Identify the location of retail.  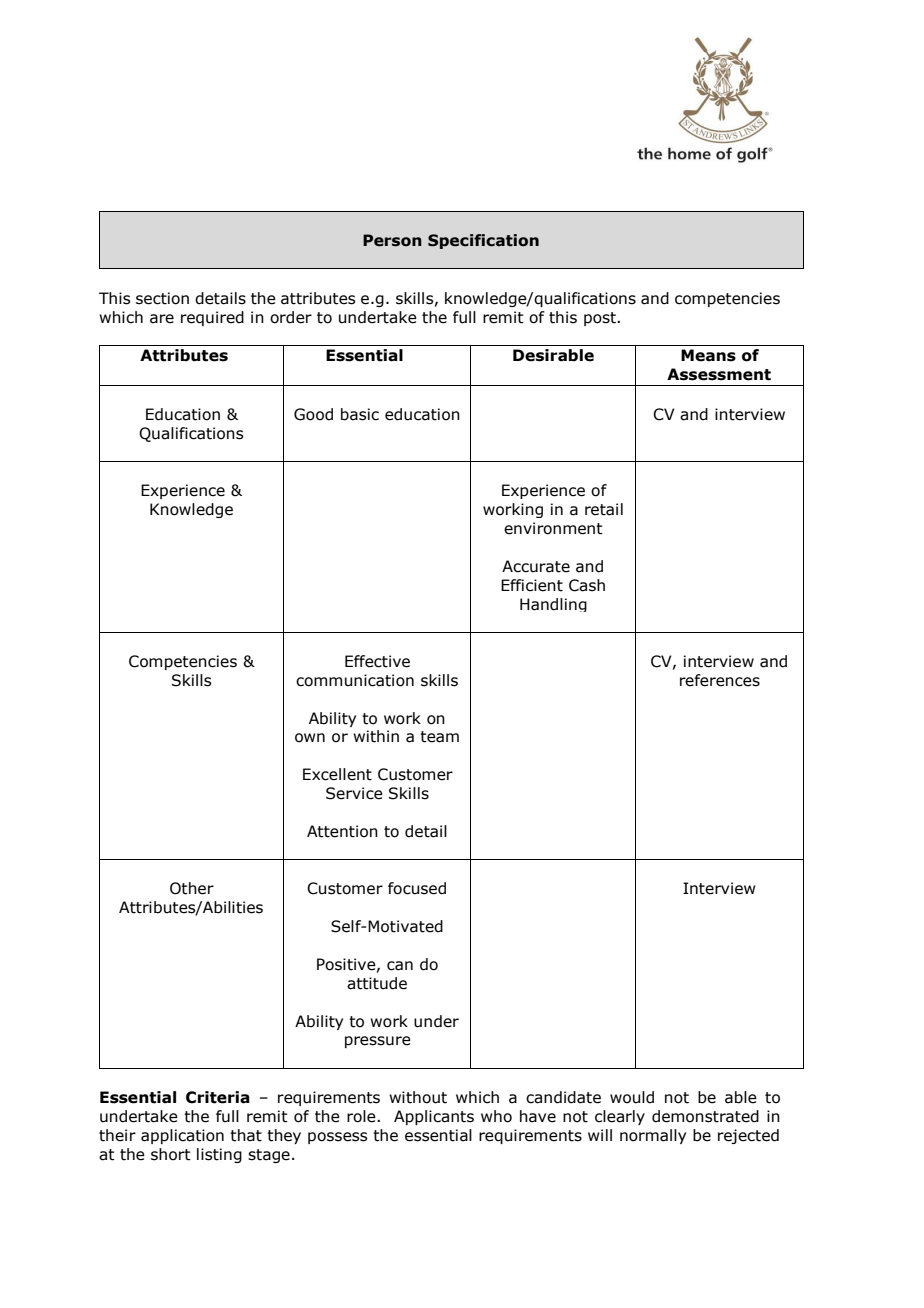
(604, 509).
